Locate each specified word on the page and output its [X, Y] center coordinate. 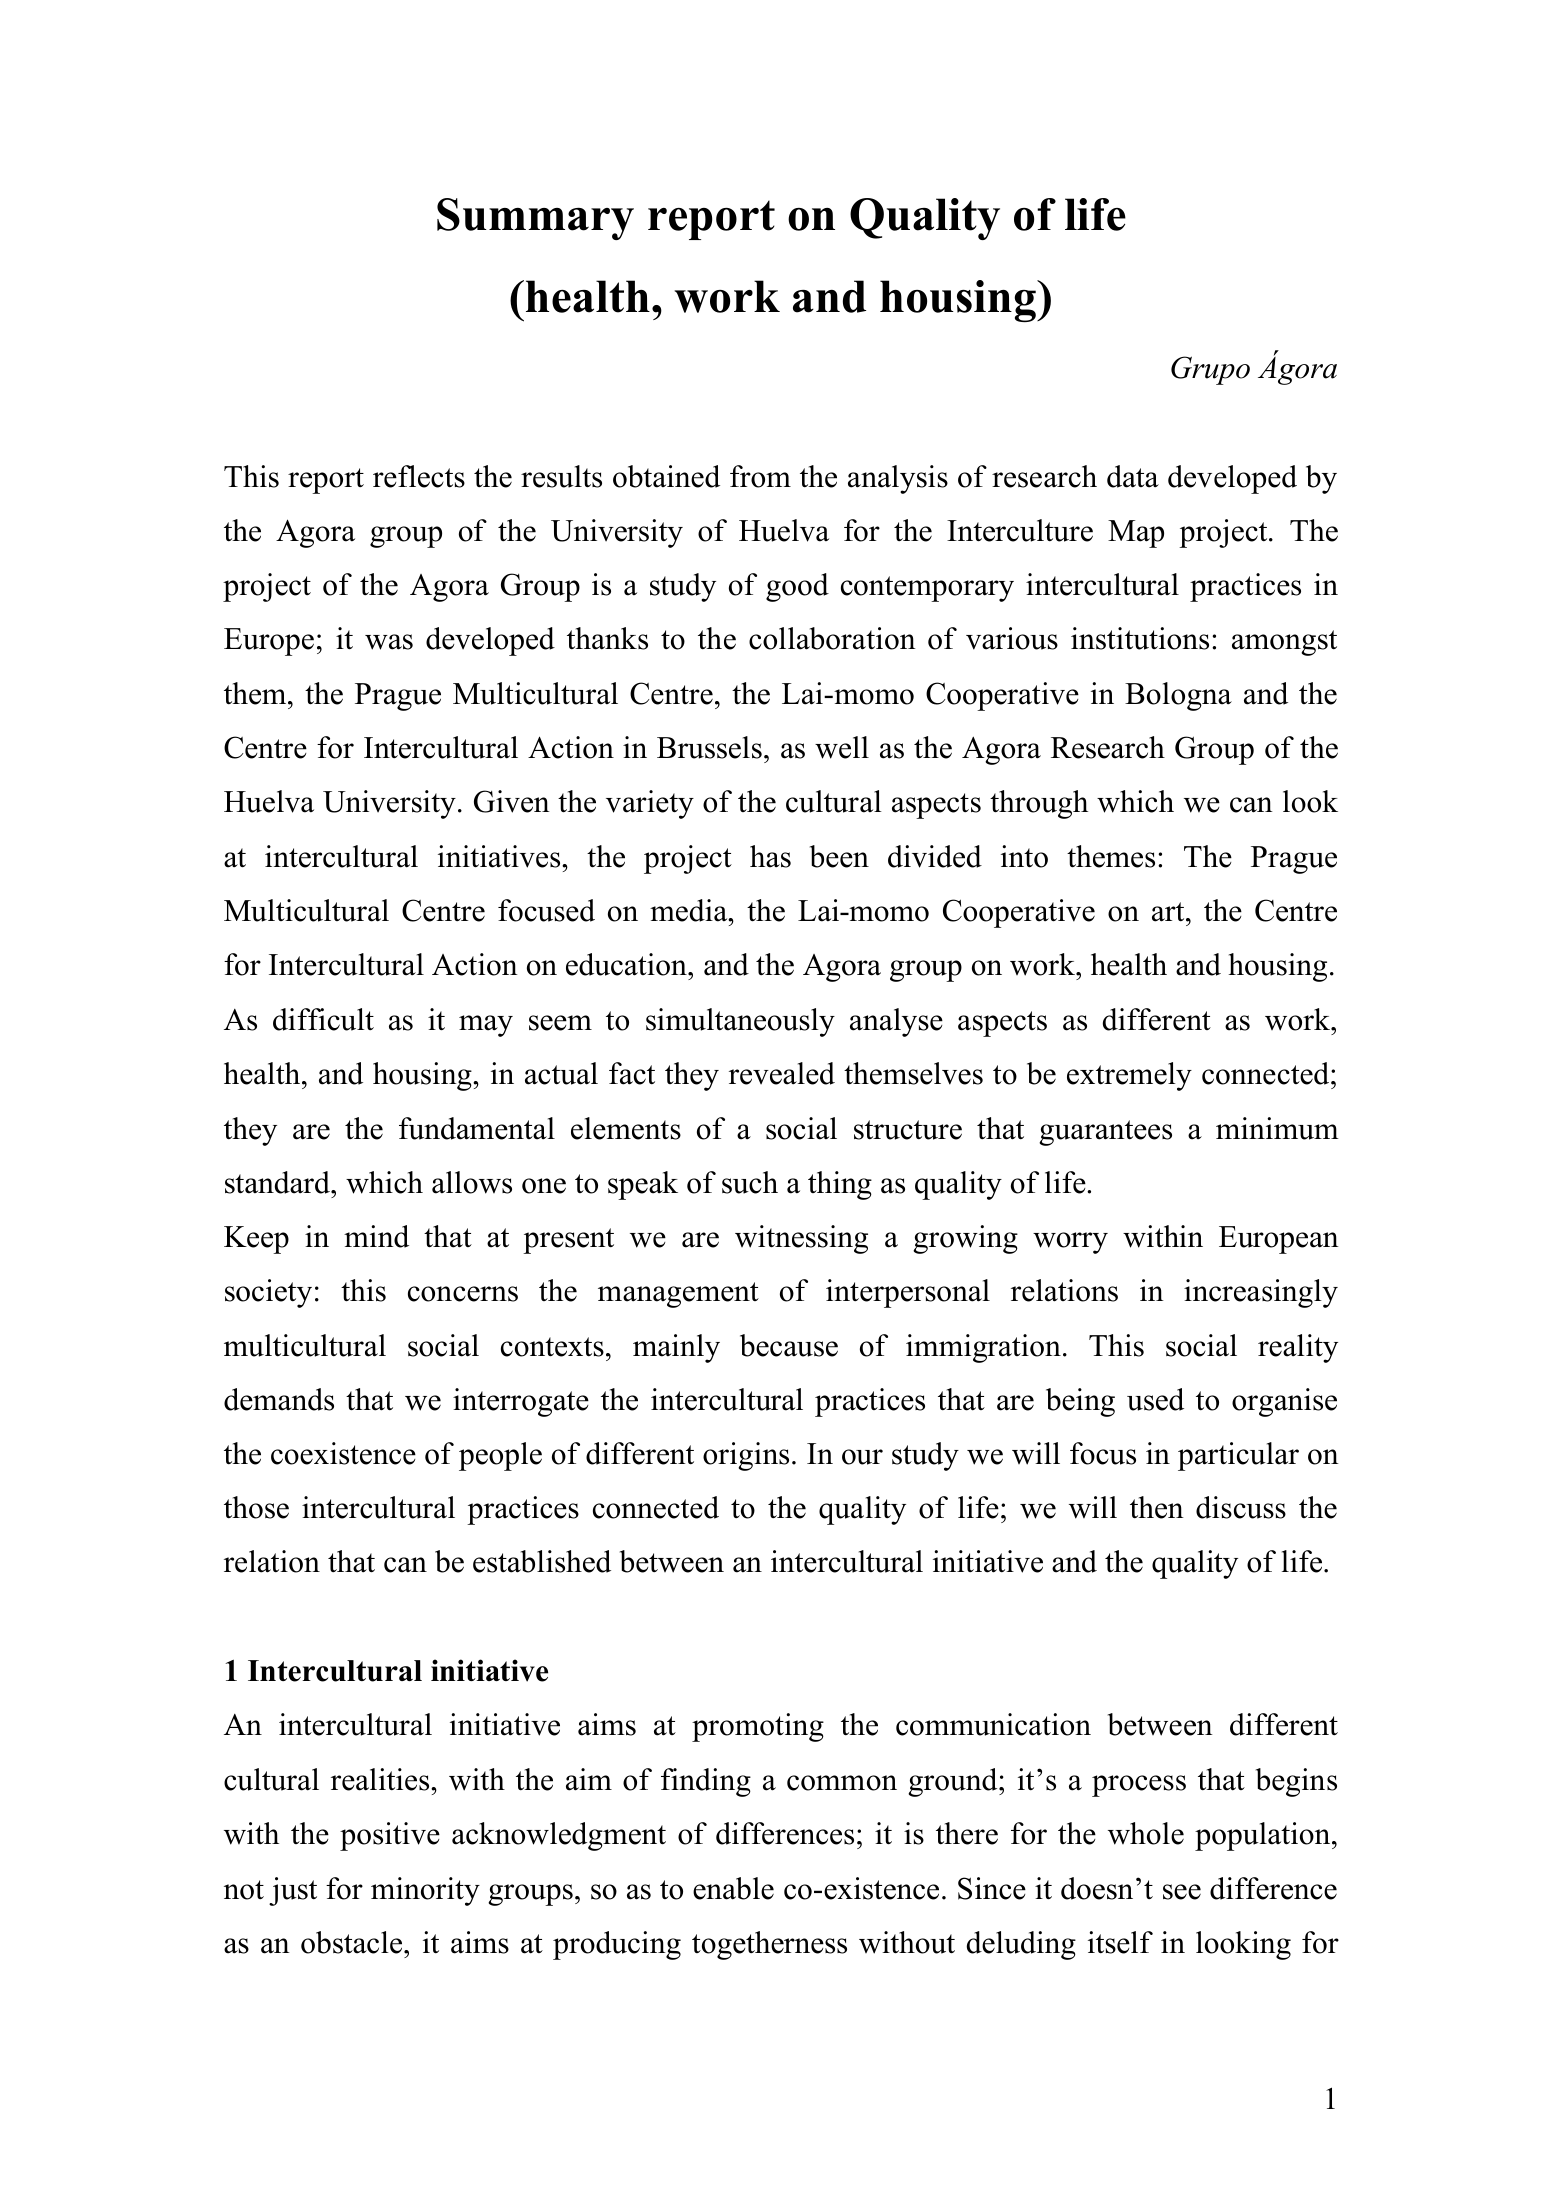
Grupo [1210, 370]
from [760, 476]
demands [279, 1399]
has [770, 856]
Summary [535, 219]
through [1039, 804]
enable [733, 1888]
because [789, 1345]
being [1080, 1402]
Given [512, 801]
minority [425, 1891]
